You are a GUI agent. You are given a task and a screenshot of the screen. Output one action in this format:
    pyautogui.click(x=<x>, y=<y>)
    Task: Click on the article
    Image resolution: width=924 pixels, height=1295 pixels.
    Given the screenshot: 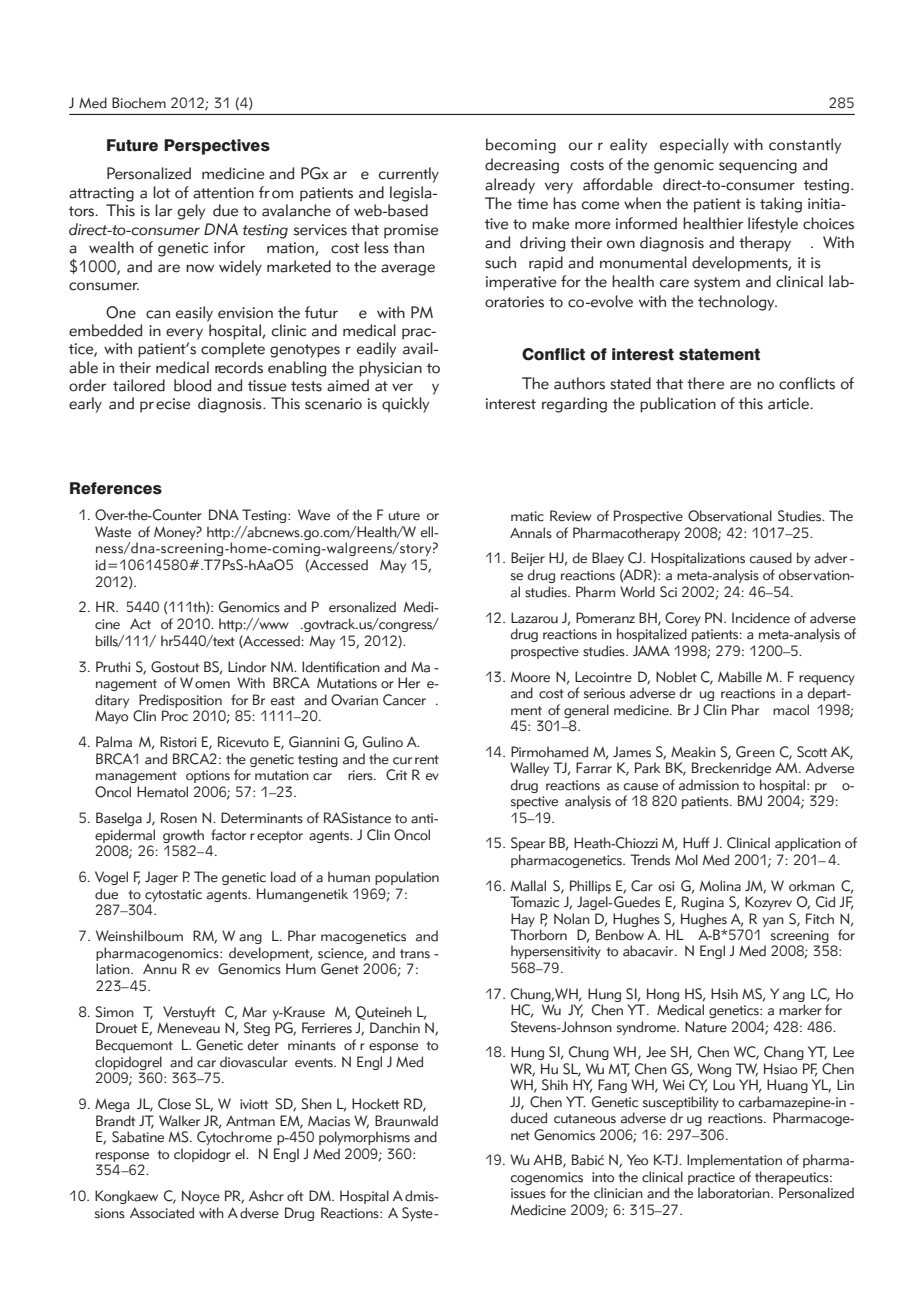 What is the action you would take?
    pyautogui.click(x=790, y=403)
